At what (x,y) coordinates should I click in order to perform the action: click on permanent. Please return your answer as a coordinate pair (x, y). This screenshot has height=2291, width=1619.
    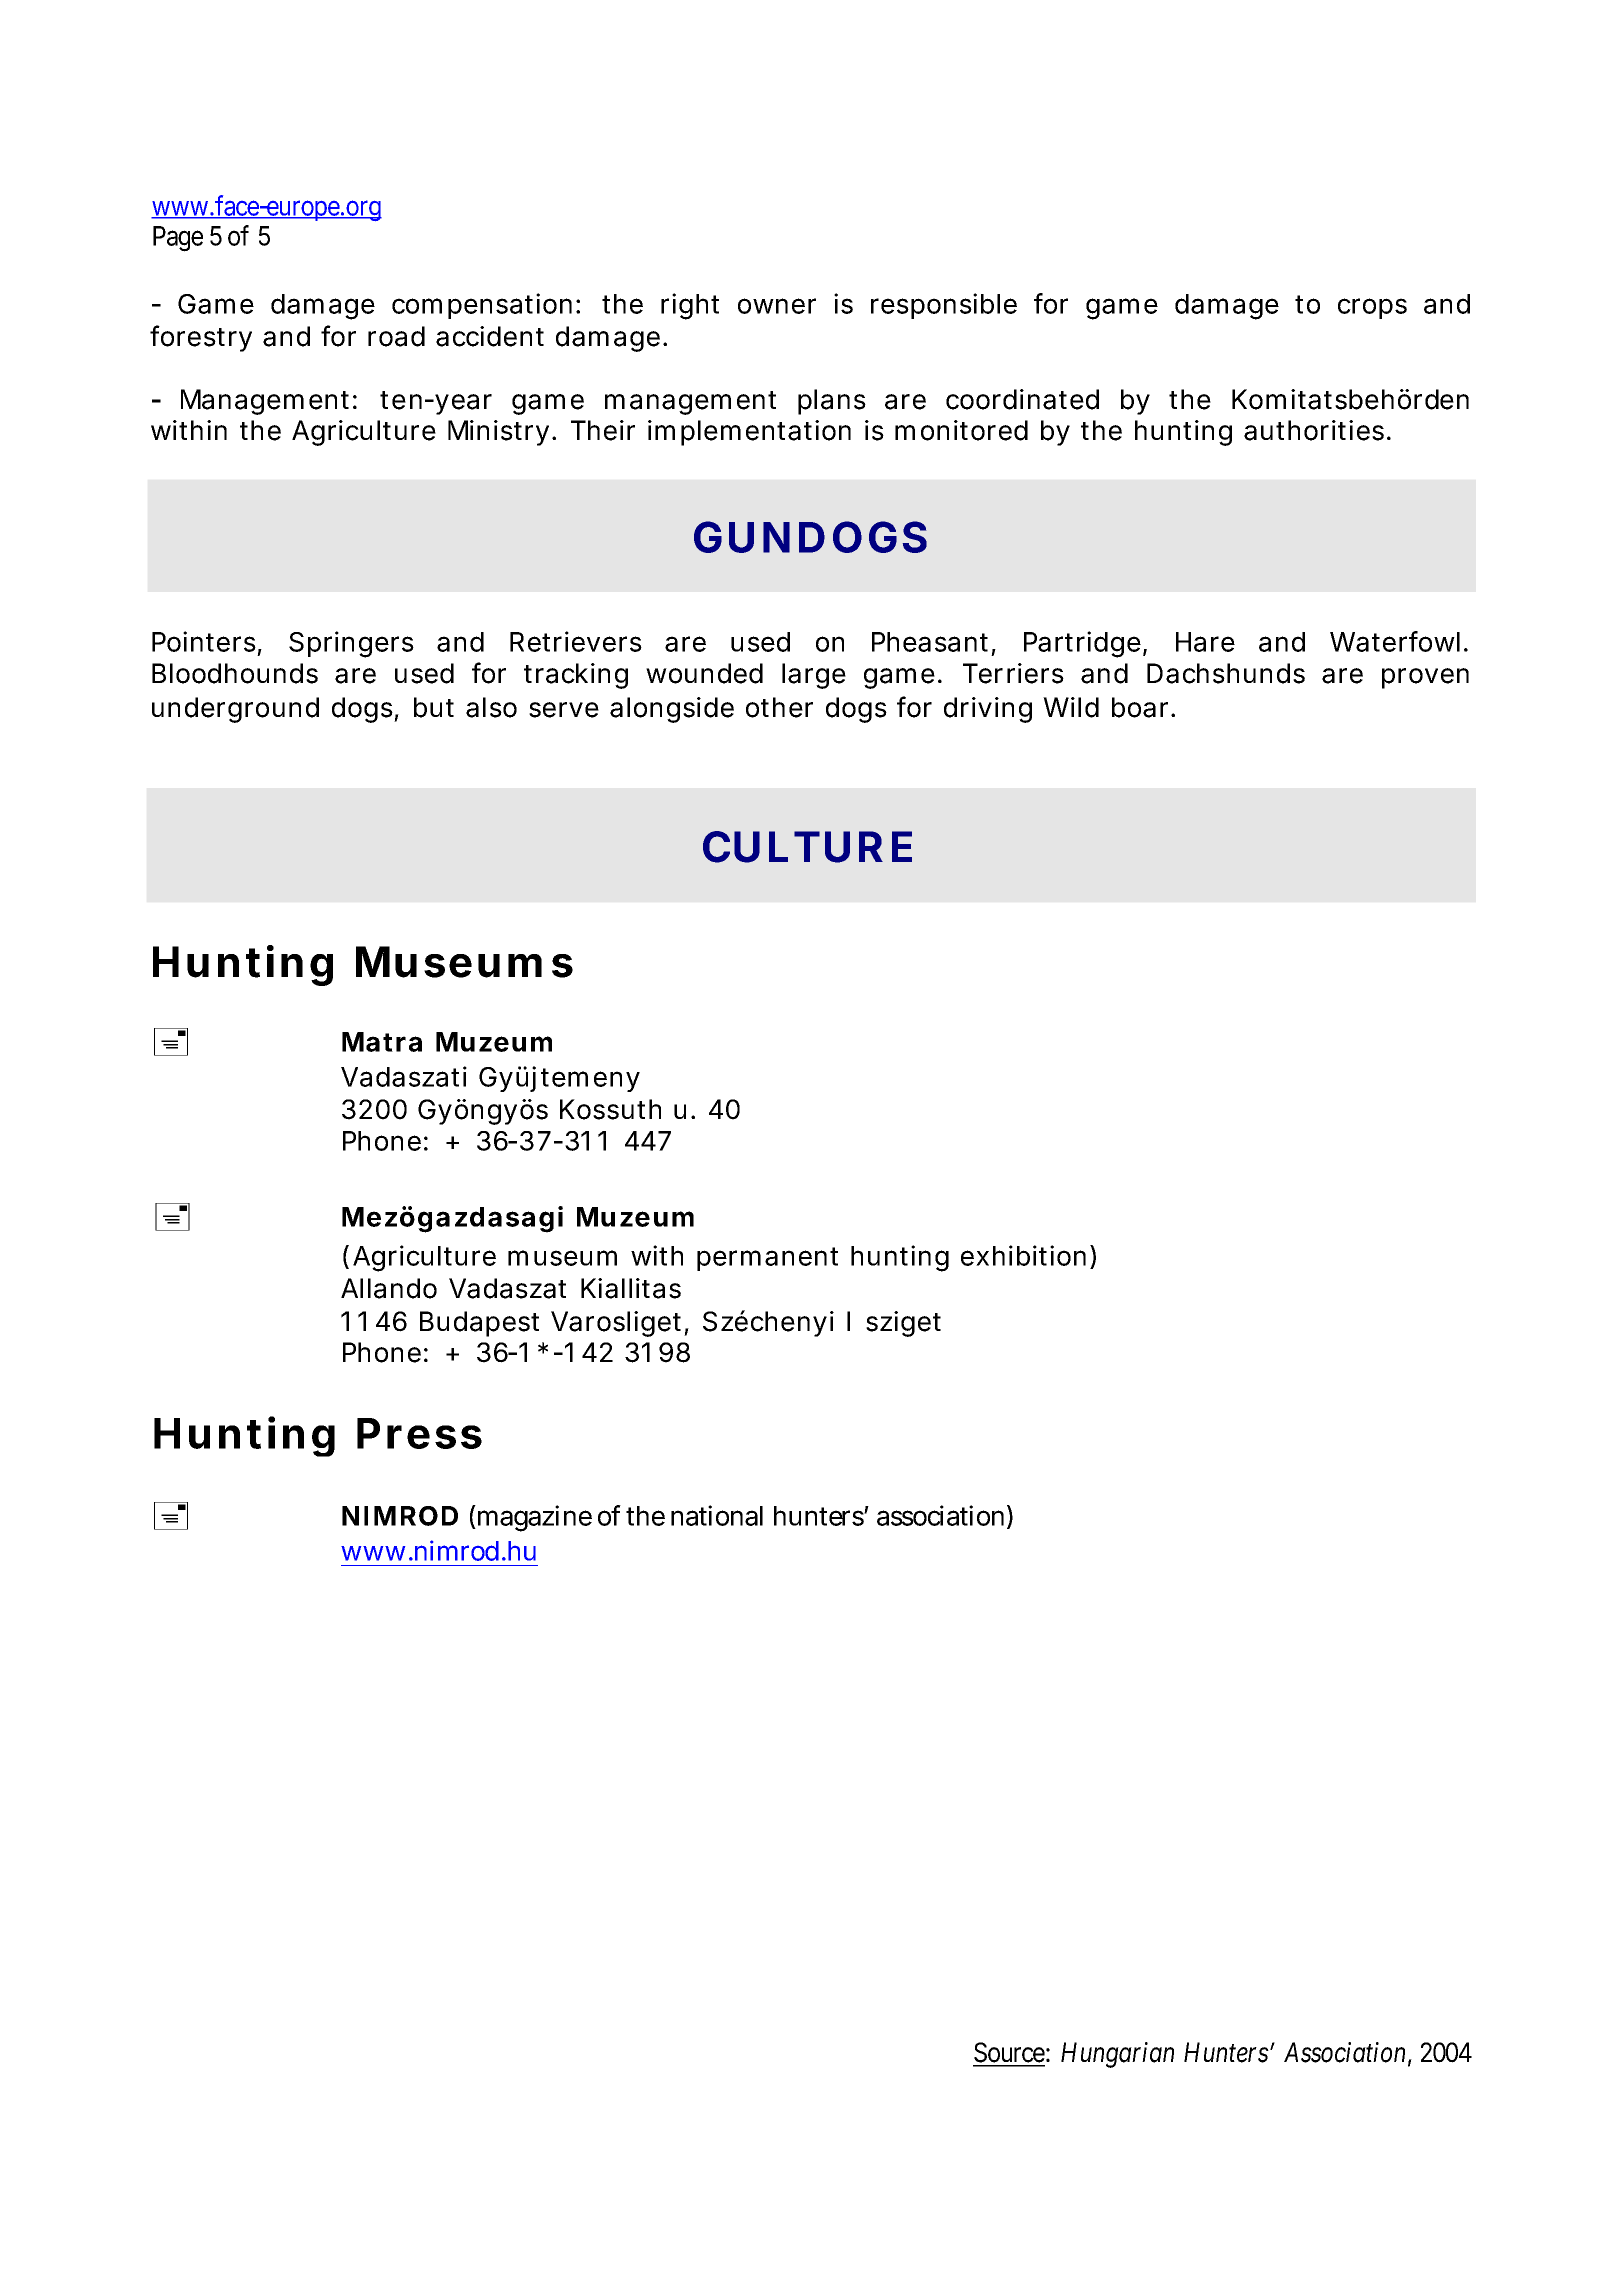
    Looking at the image, I should click on (767, 1259).
